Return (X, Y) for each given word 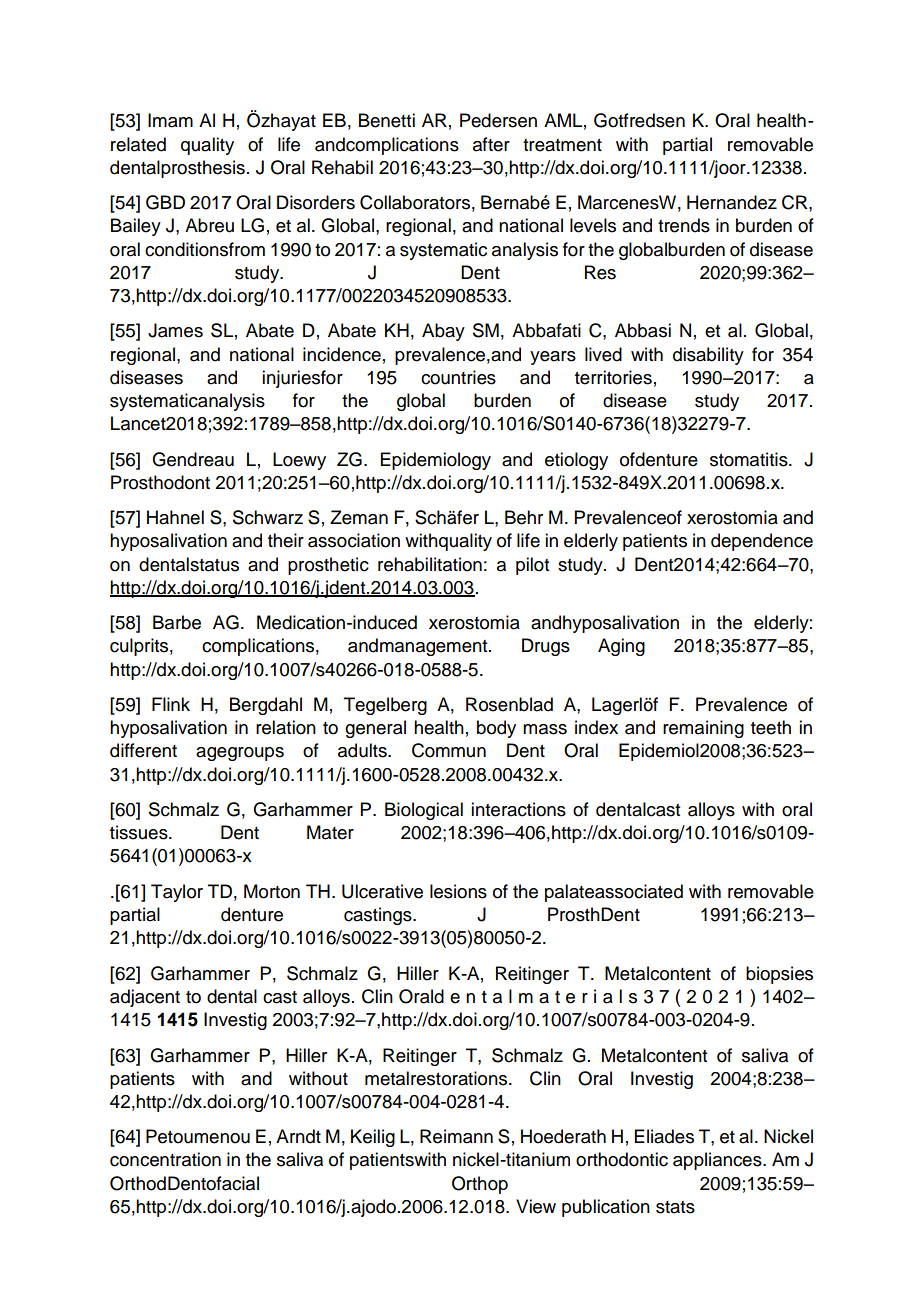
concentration (165, 1159)
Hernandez (732, 202)
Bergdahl (266, 706)
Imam (170, 120)
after (491, 144)
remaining (703, 729)
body (496, 729)
